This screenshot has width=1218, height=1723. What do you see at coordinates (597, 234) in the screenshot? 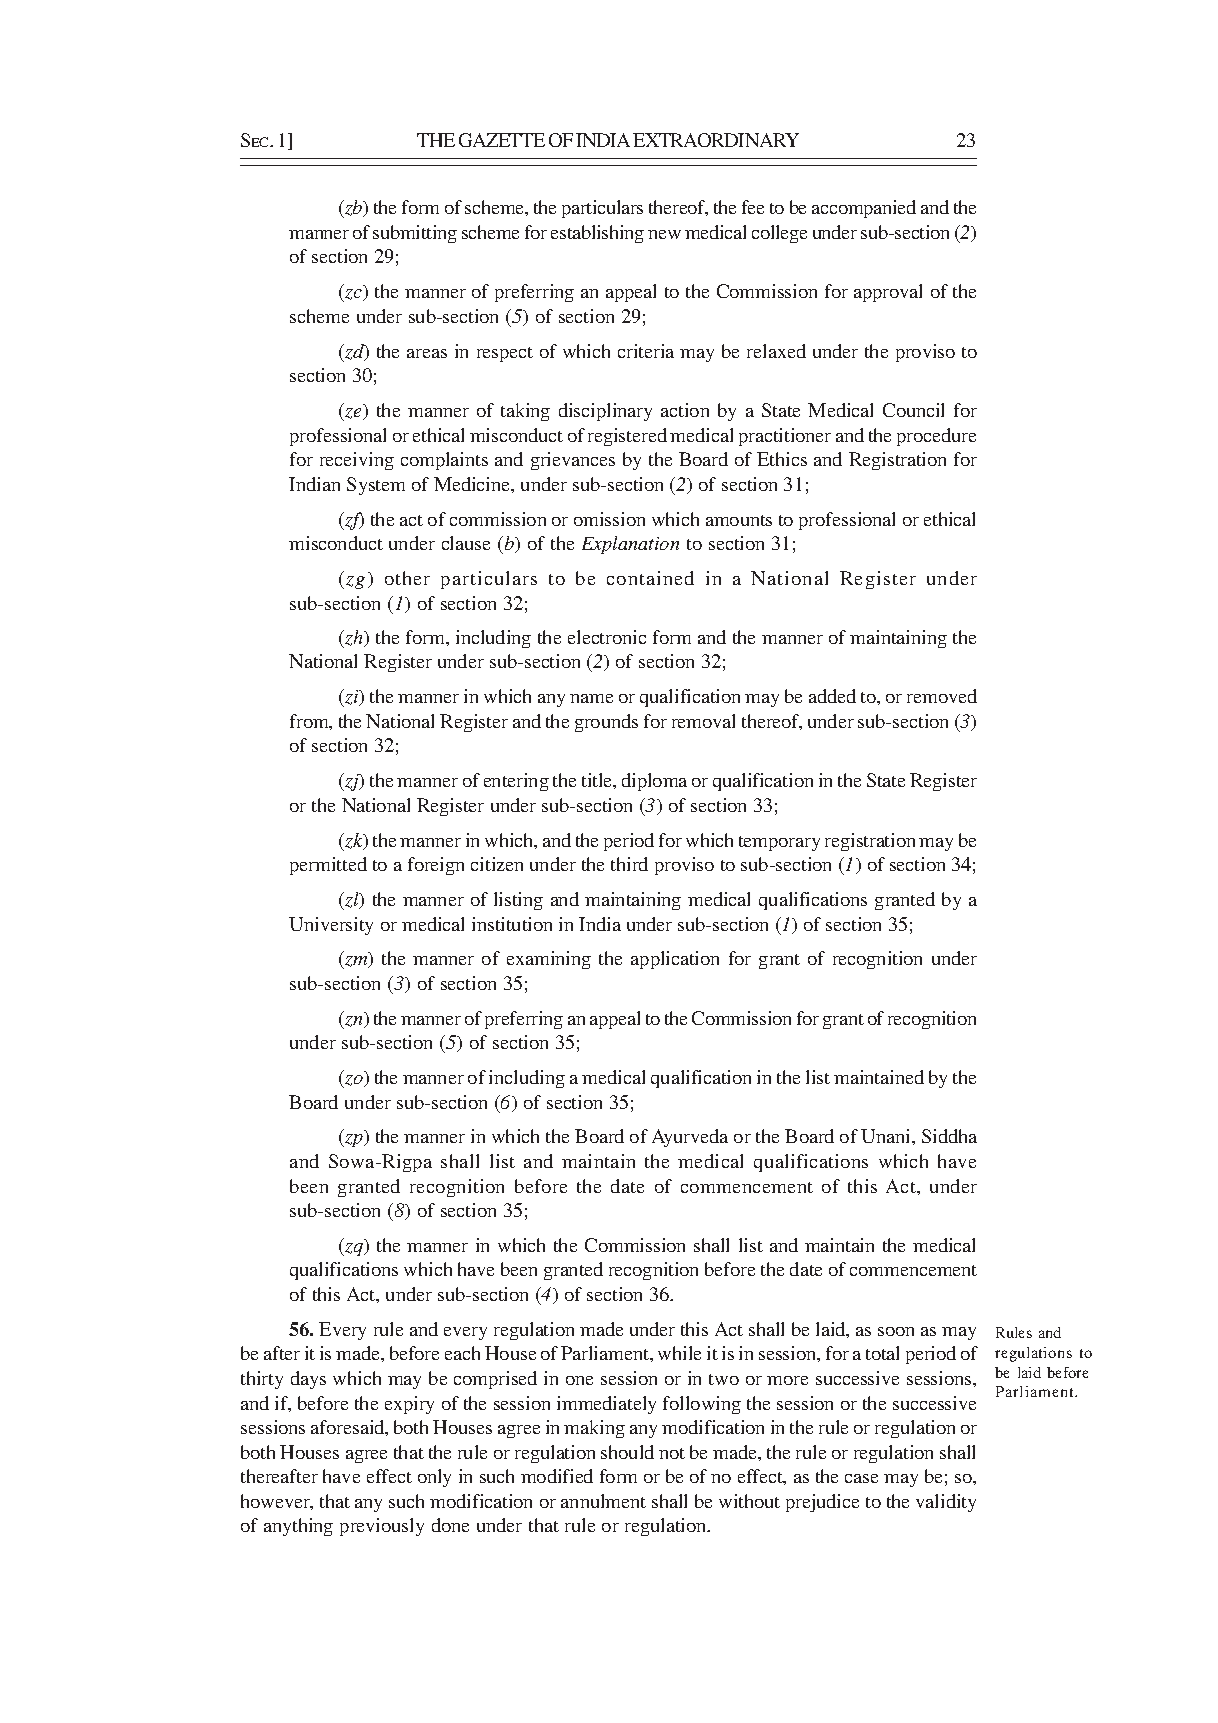
I see `establishing` at bounding box center [597, 234].
